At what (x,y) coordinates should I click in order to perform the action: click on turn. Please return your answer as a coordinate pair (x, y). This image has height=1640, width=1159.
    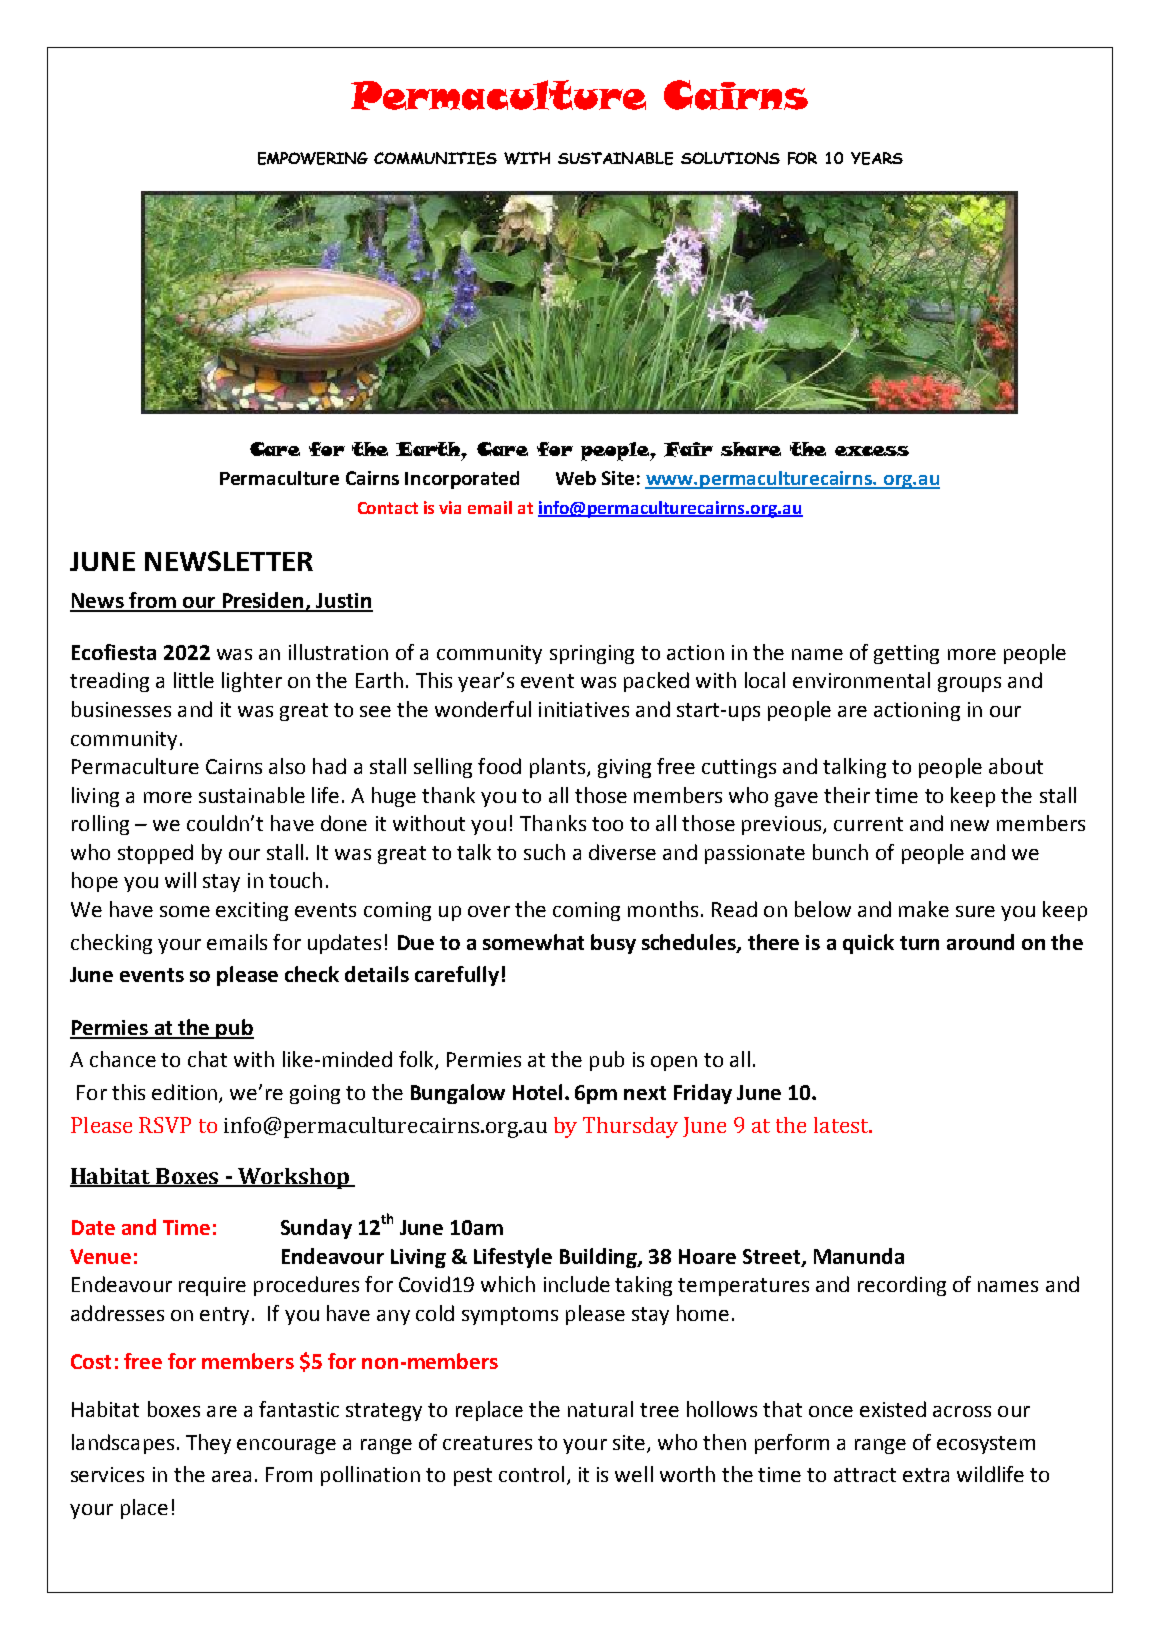
    Looking at the image, I should click on (919, 943).
